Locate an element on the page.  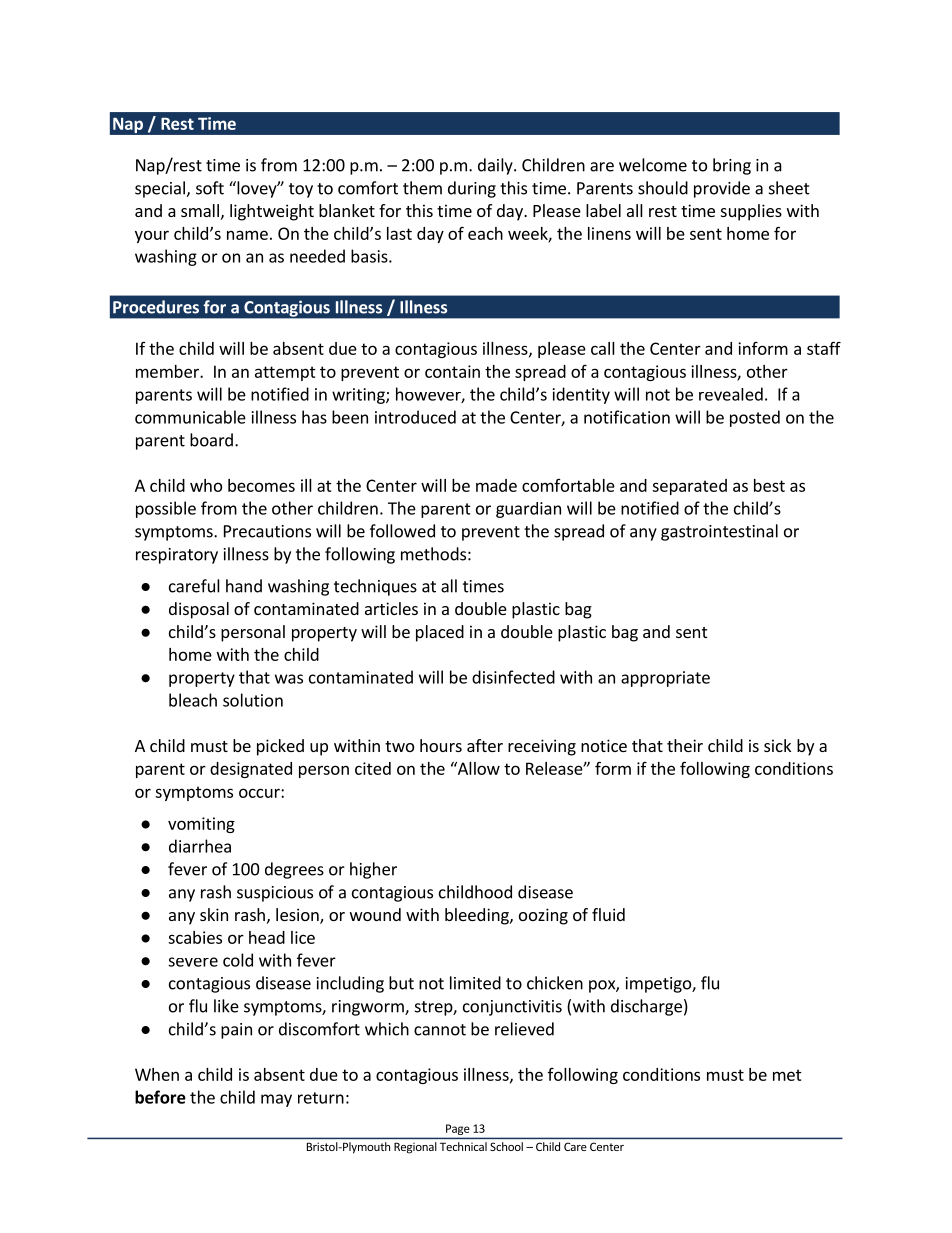
appropriate is located at coordinates (665, 679).
